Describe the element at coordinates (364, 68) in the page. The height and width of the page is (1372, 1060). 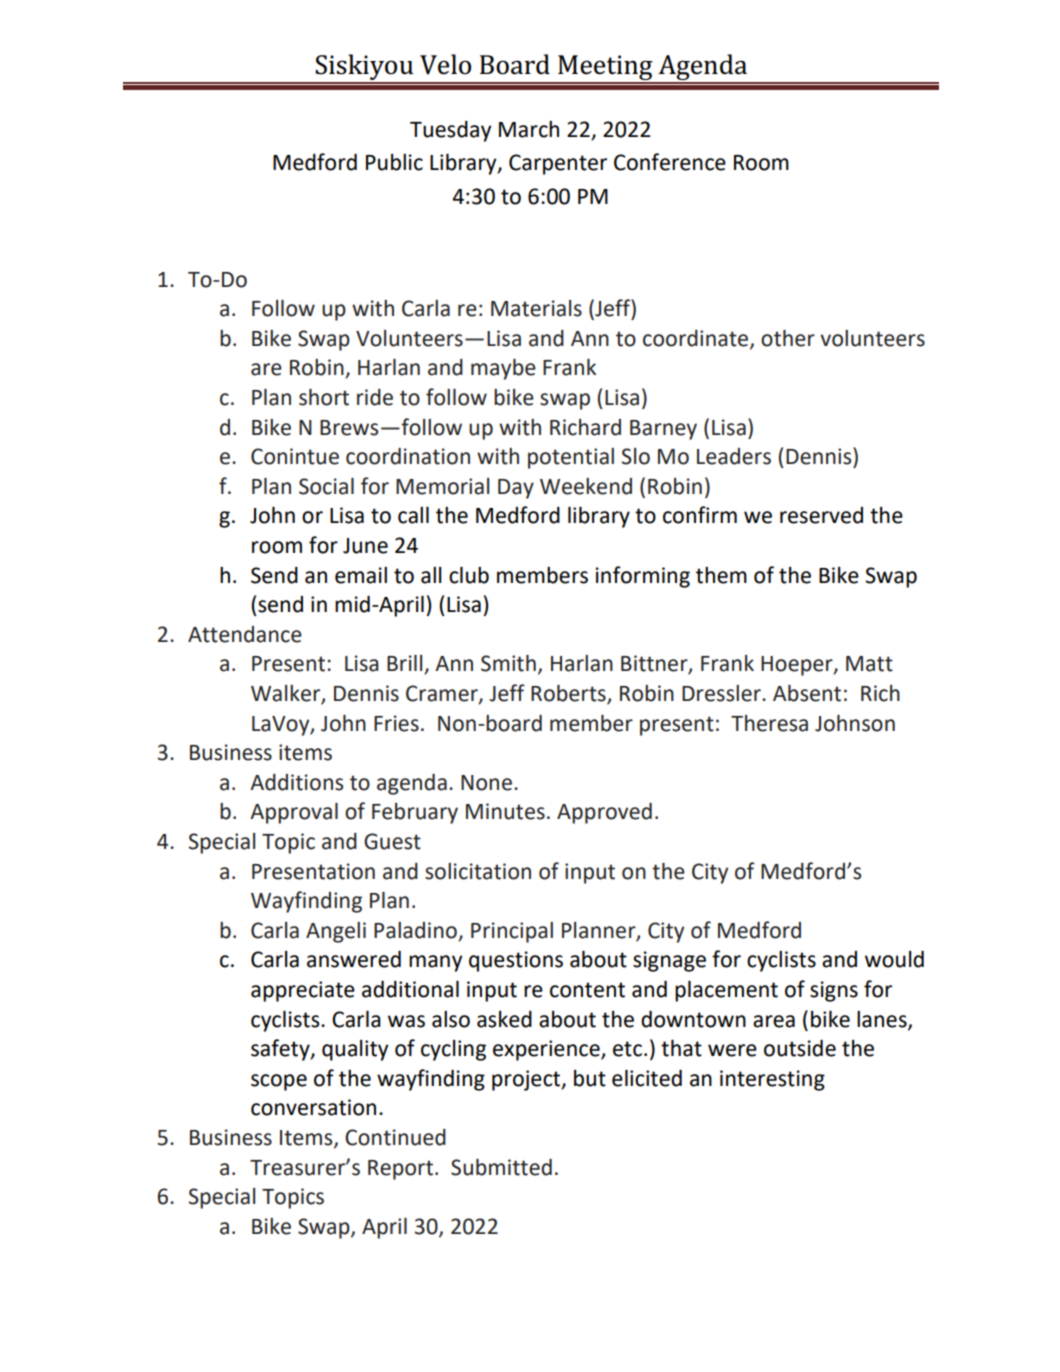
I see `Siskiyou` at that location.
